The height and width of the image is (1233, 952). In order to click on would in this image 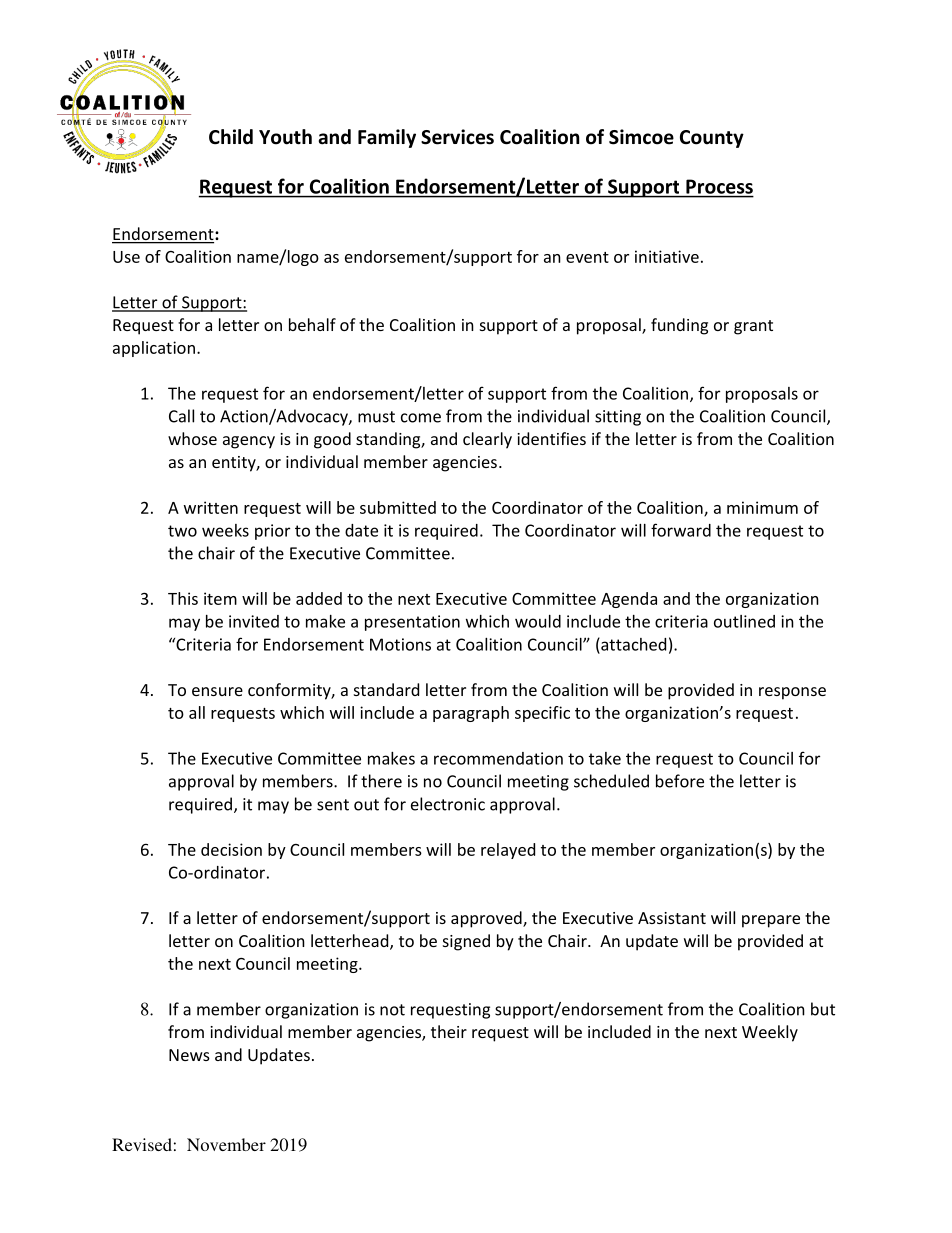, I will do `click(538, 621)`.
